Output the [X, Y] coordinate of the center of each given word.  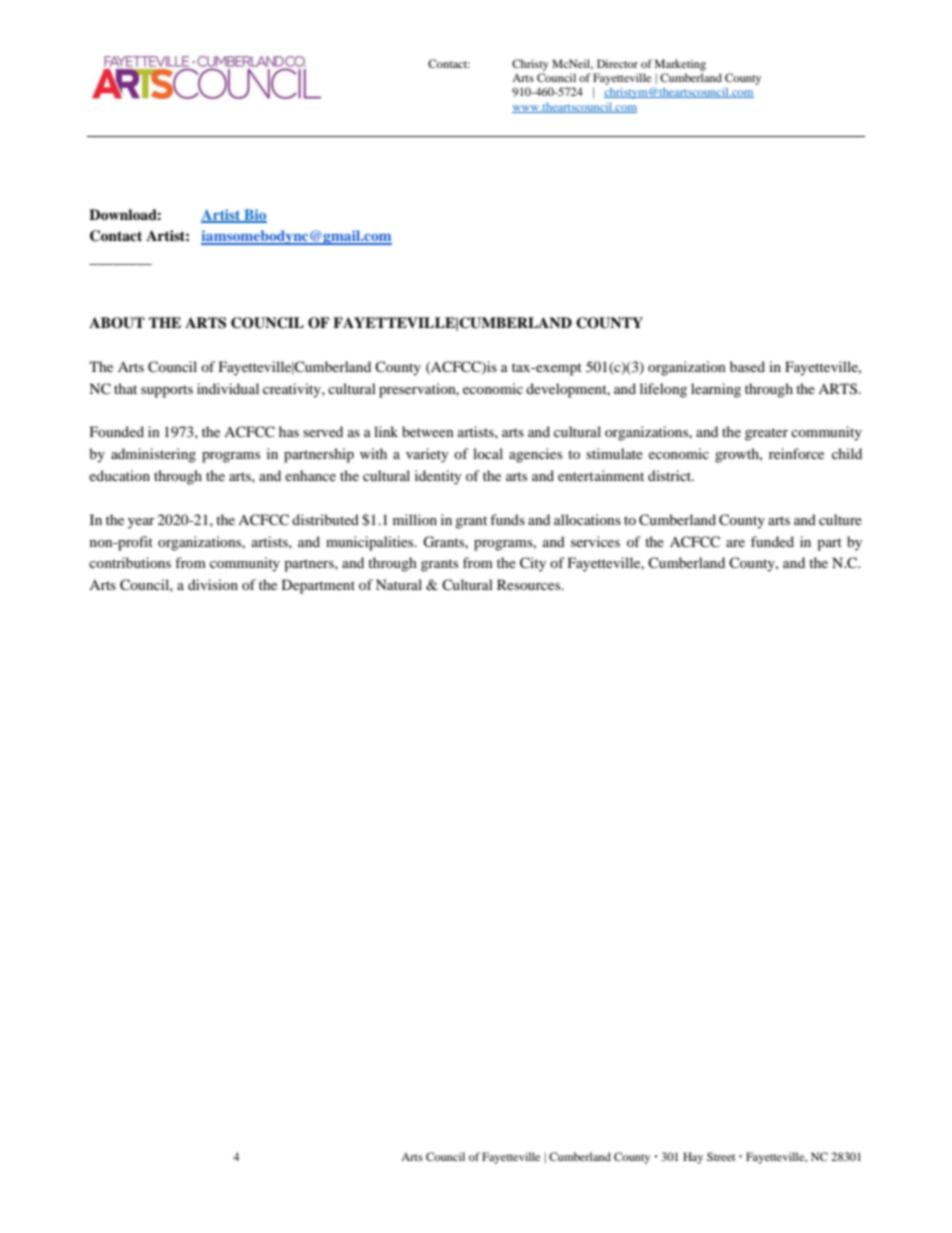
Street [721, 1156]
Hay [693, 1158]
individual [228, 388]
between [428, 431]
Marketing [680, 65]
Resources [530, 584]
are [735, 543]
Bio [254, 215]
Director [617, 63]
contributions [130, 562]
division [213, 584]
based [747, 366]
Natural [399, 584]
